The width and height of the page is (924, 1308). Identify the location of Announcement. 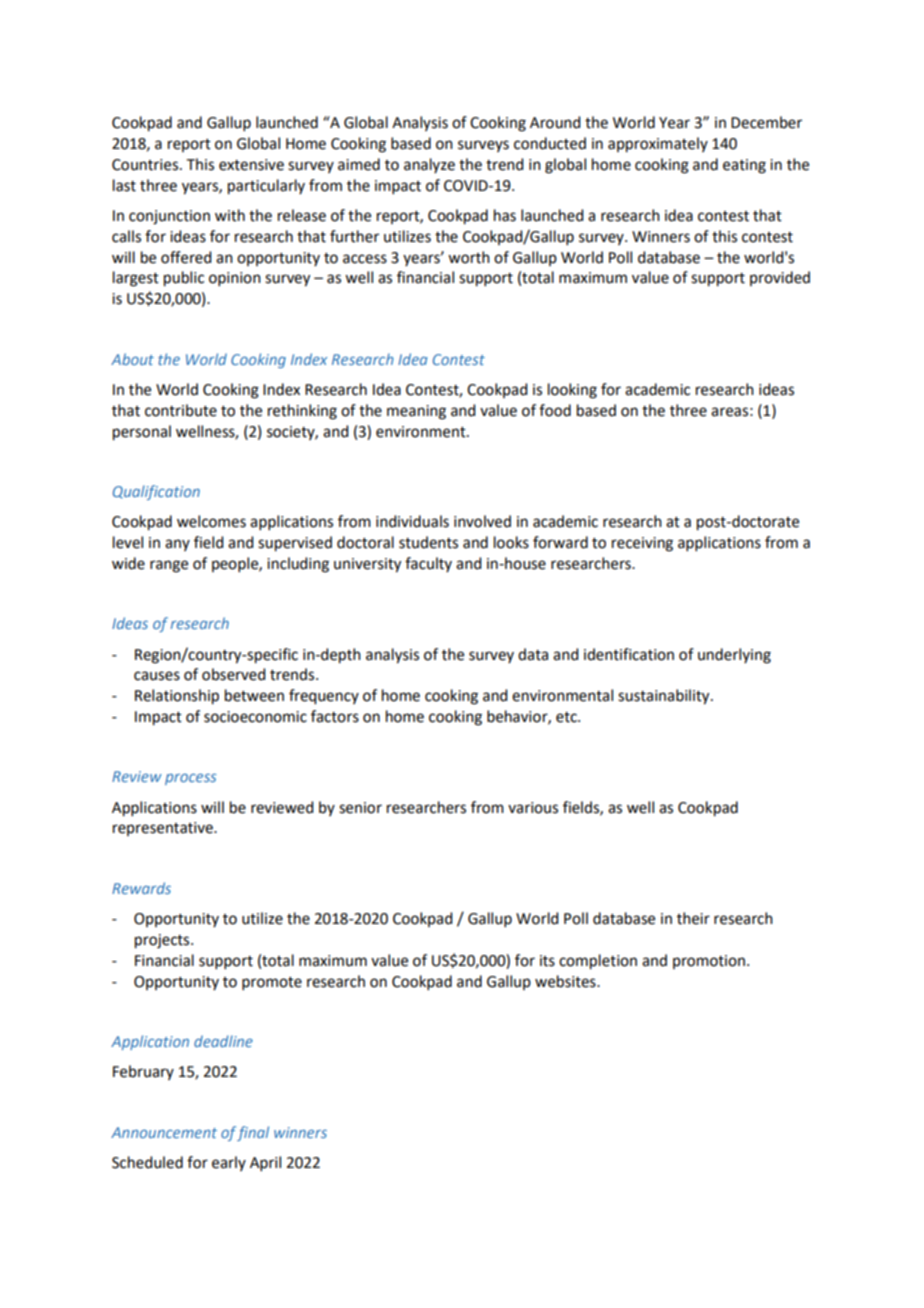
(164, 1132).
